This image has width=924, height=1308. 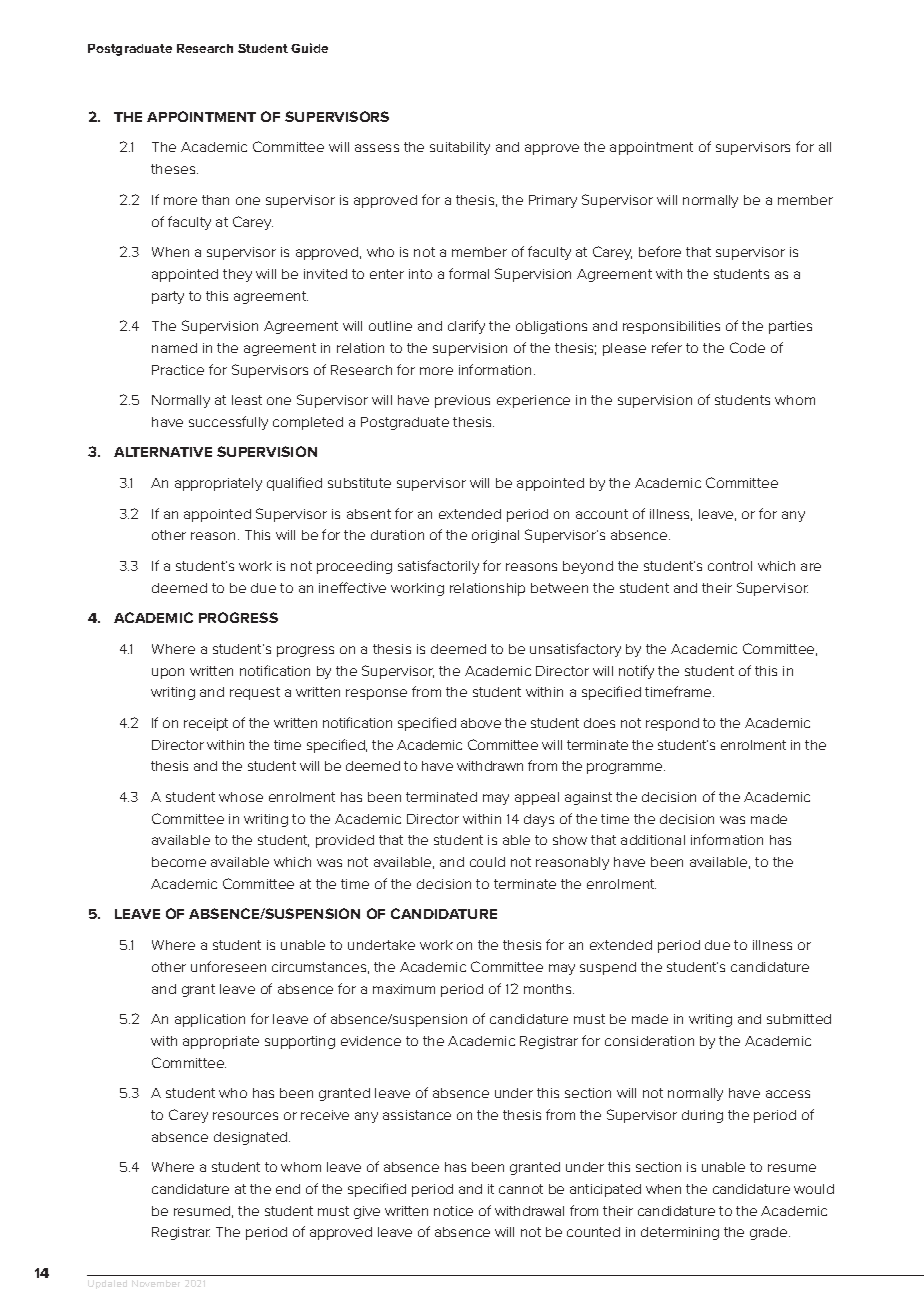 What do you see at coordinates (660, 251) in the image?
I see `before` at bounding box center [660, 251].
